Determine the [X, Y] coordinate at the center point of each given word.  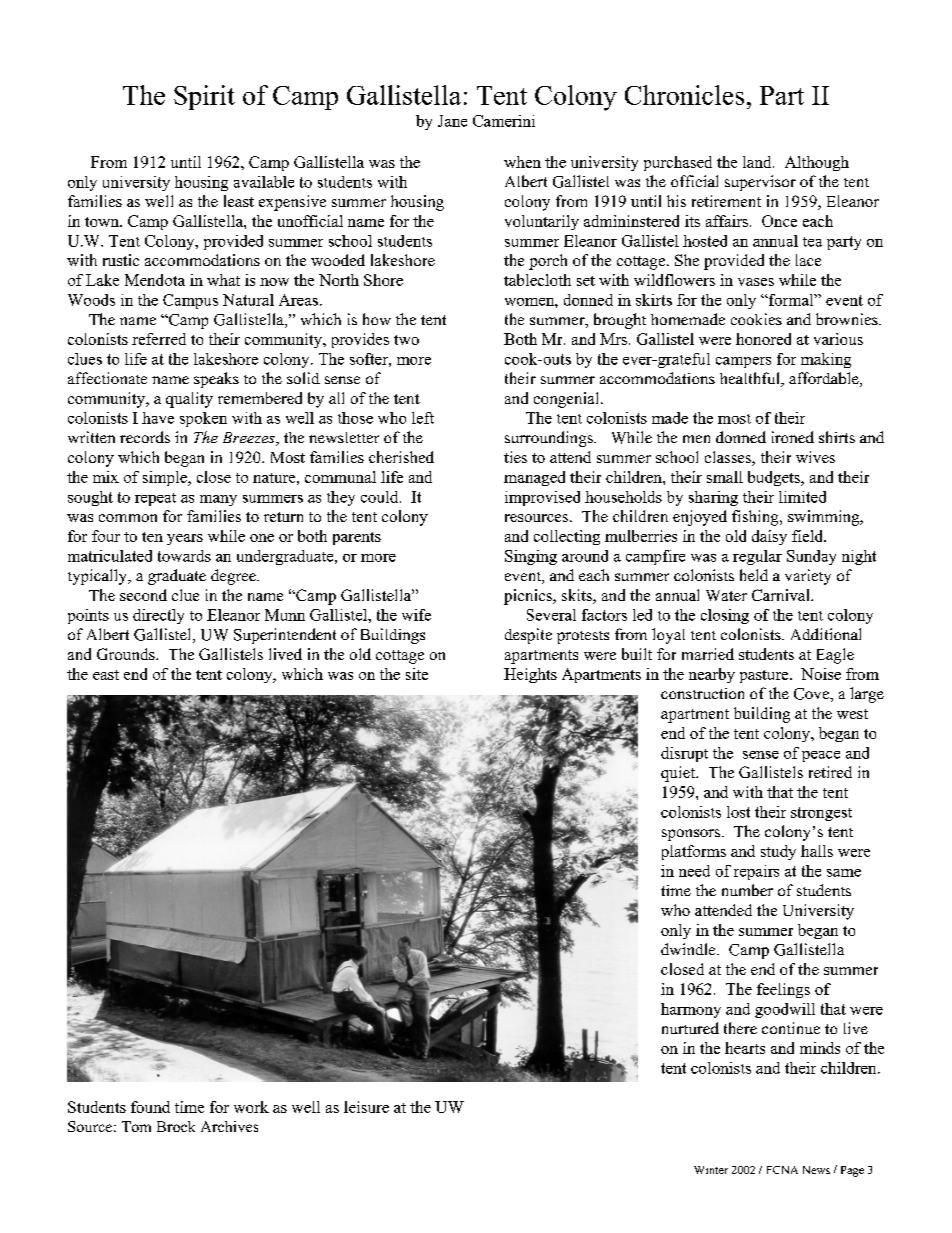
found [150, 1107]
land [758, 162]
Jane [452, 121]
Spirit [204, 97]
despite [528, 636]
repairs [756, 872]
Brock [176, 1126]
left [423, 418]
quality [189, 400]
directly [158, 616]
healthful [751, 379]
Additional [826, 634]
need [694, 871]
